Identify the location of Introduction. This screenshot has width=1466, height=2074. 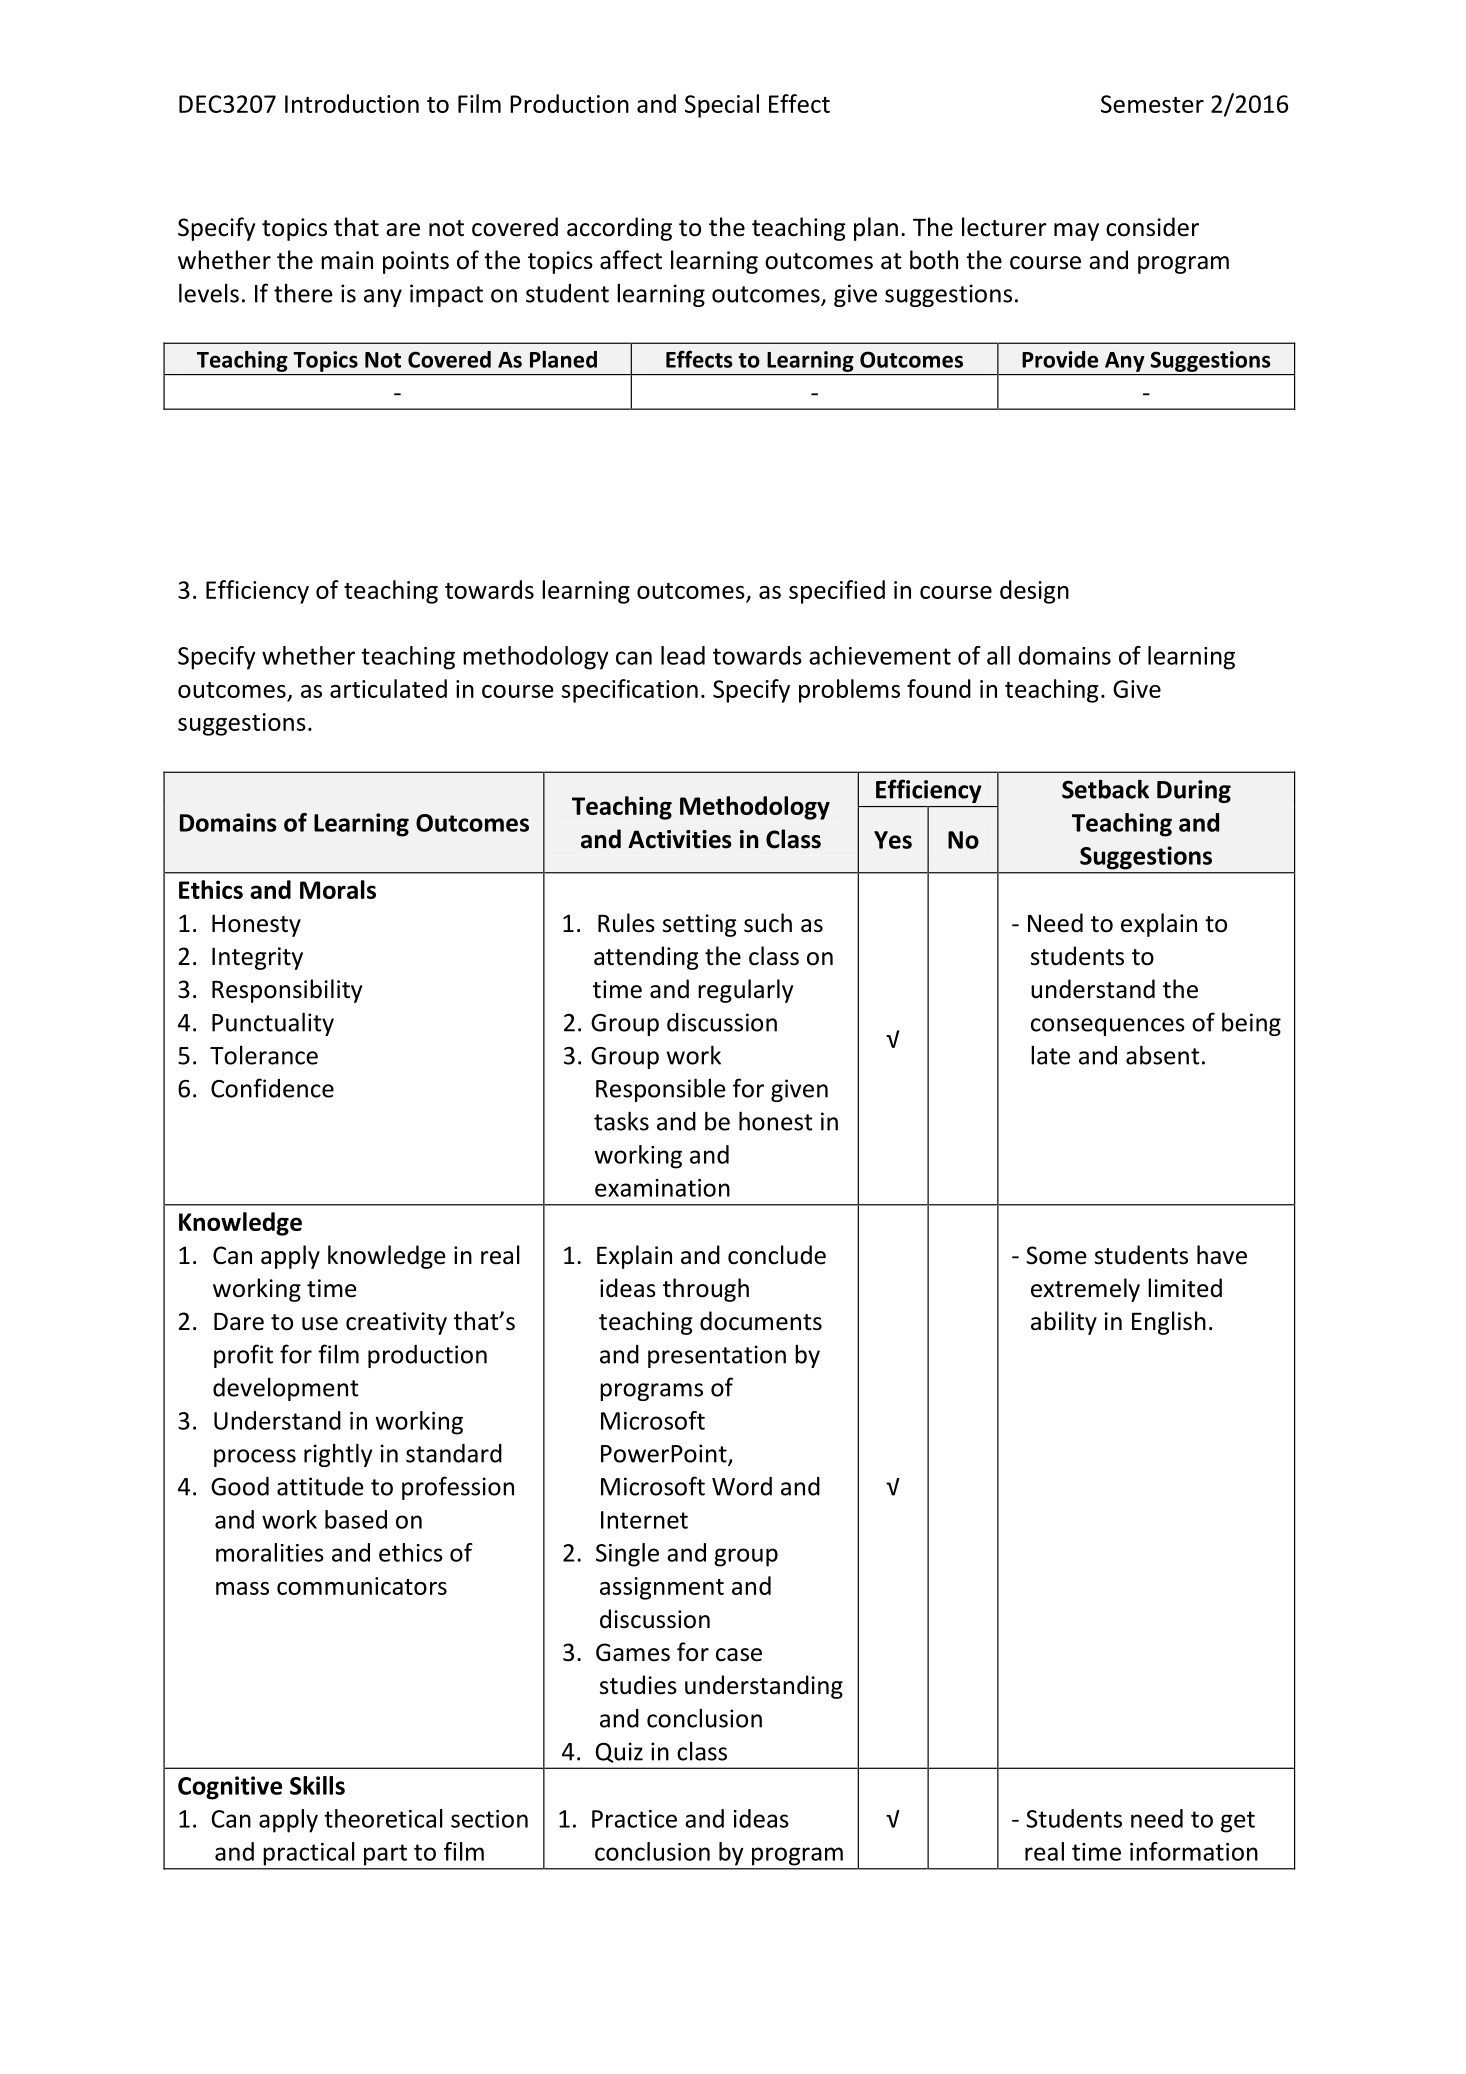
(352, 103).
